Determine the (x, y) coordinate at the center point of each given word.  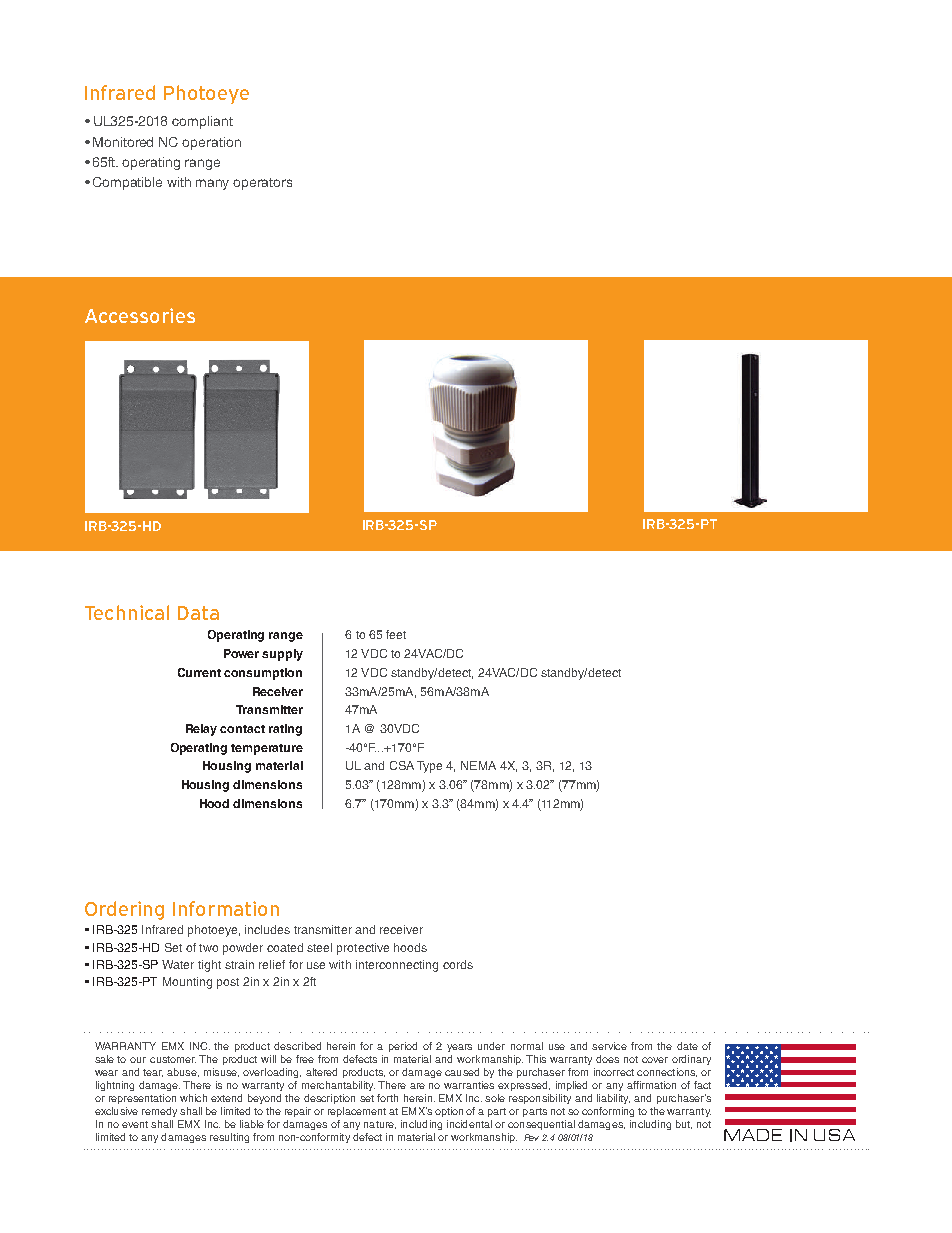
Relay (201, 730)
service (609, 1046)
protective (363, 949)
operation (211, 143)
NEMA (478, 765)
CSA (402, 765)
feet (396, 634)
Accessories (140, 315)
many (212, 184)
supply (282, 655)
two (208, 948)
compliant (202, 122)
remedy (159, 1112)
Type (429, 767)
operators (262, 184)
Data (198, 613)
